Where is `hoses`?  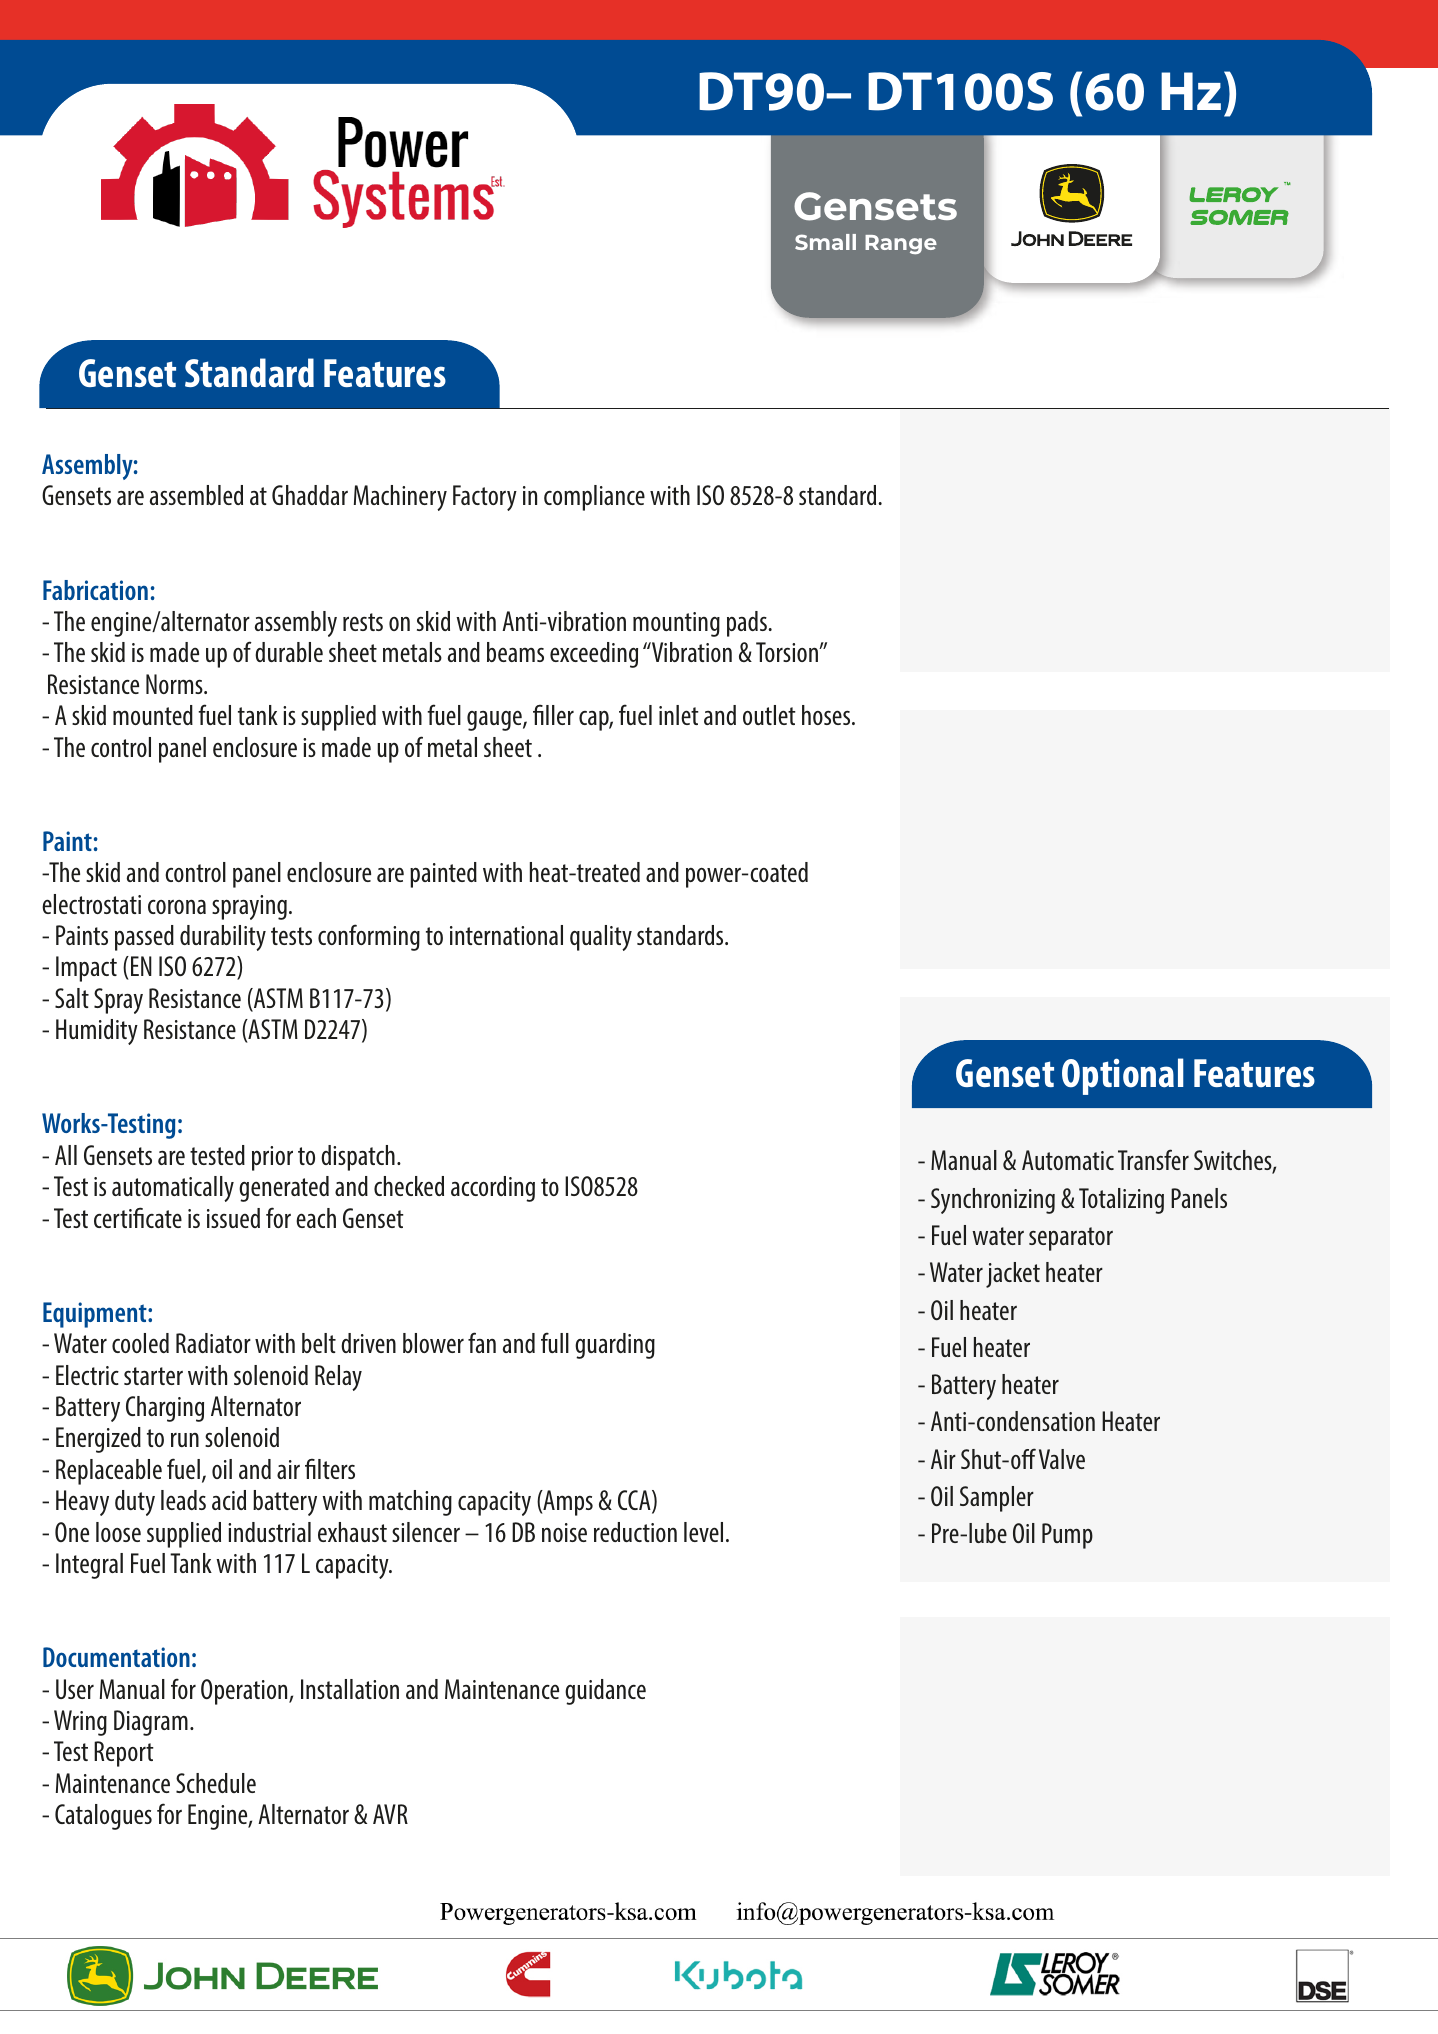
hoses is located at coordinates (827, 715).
